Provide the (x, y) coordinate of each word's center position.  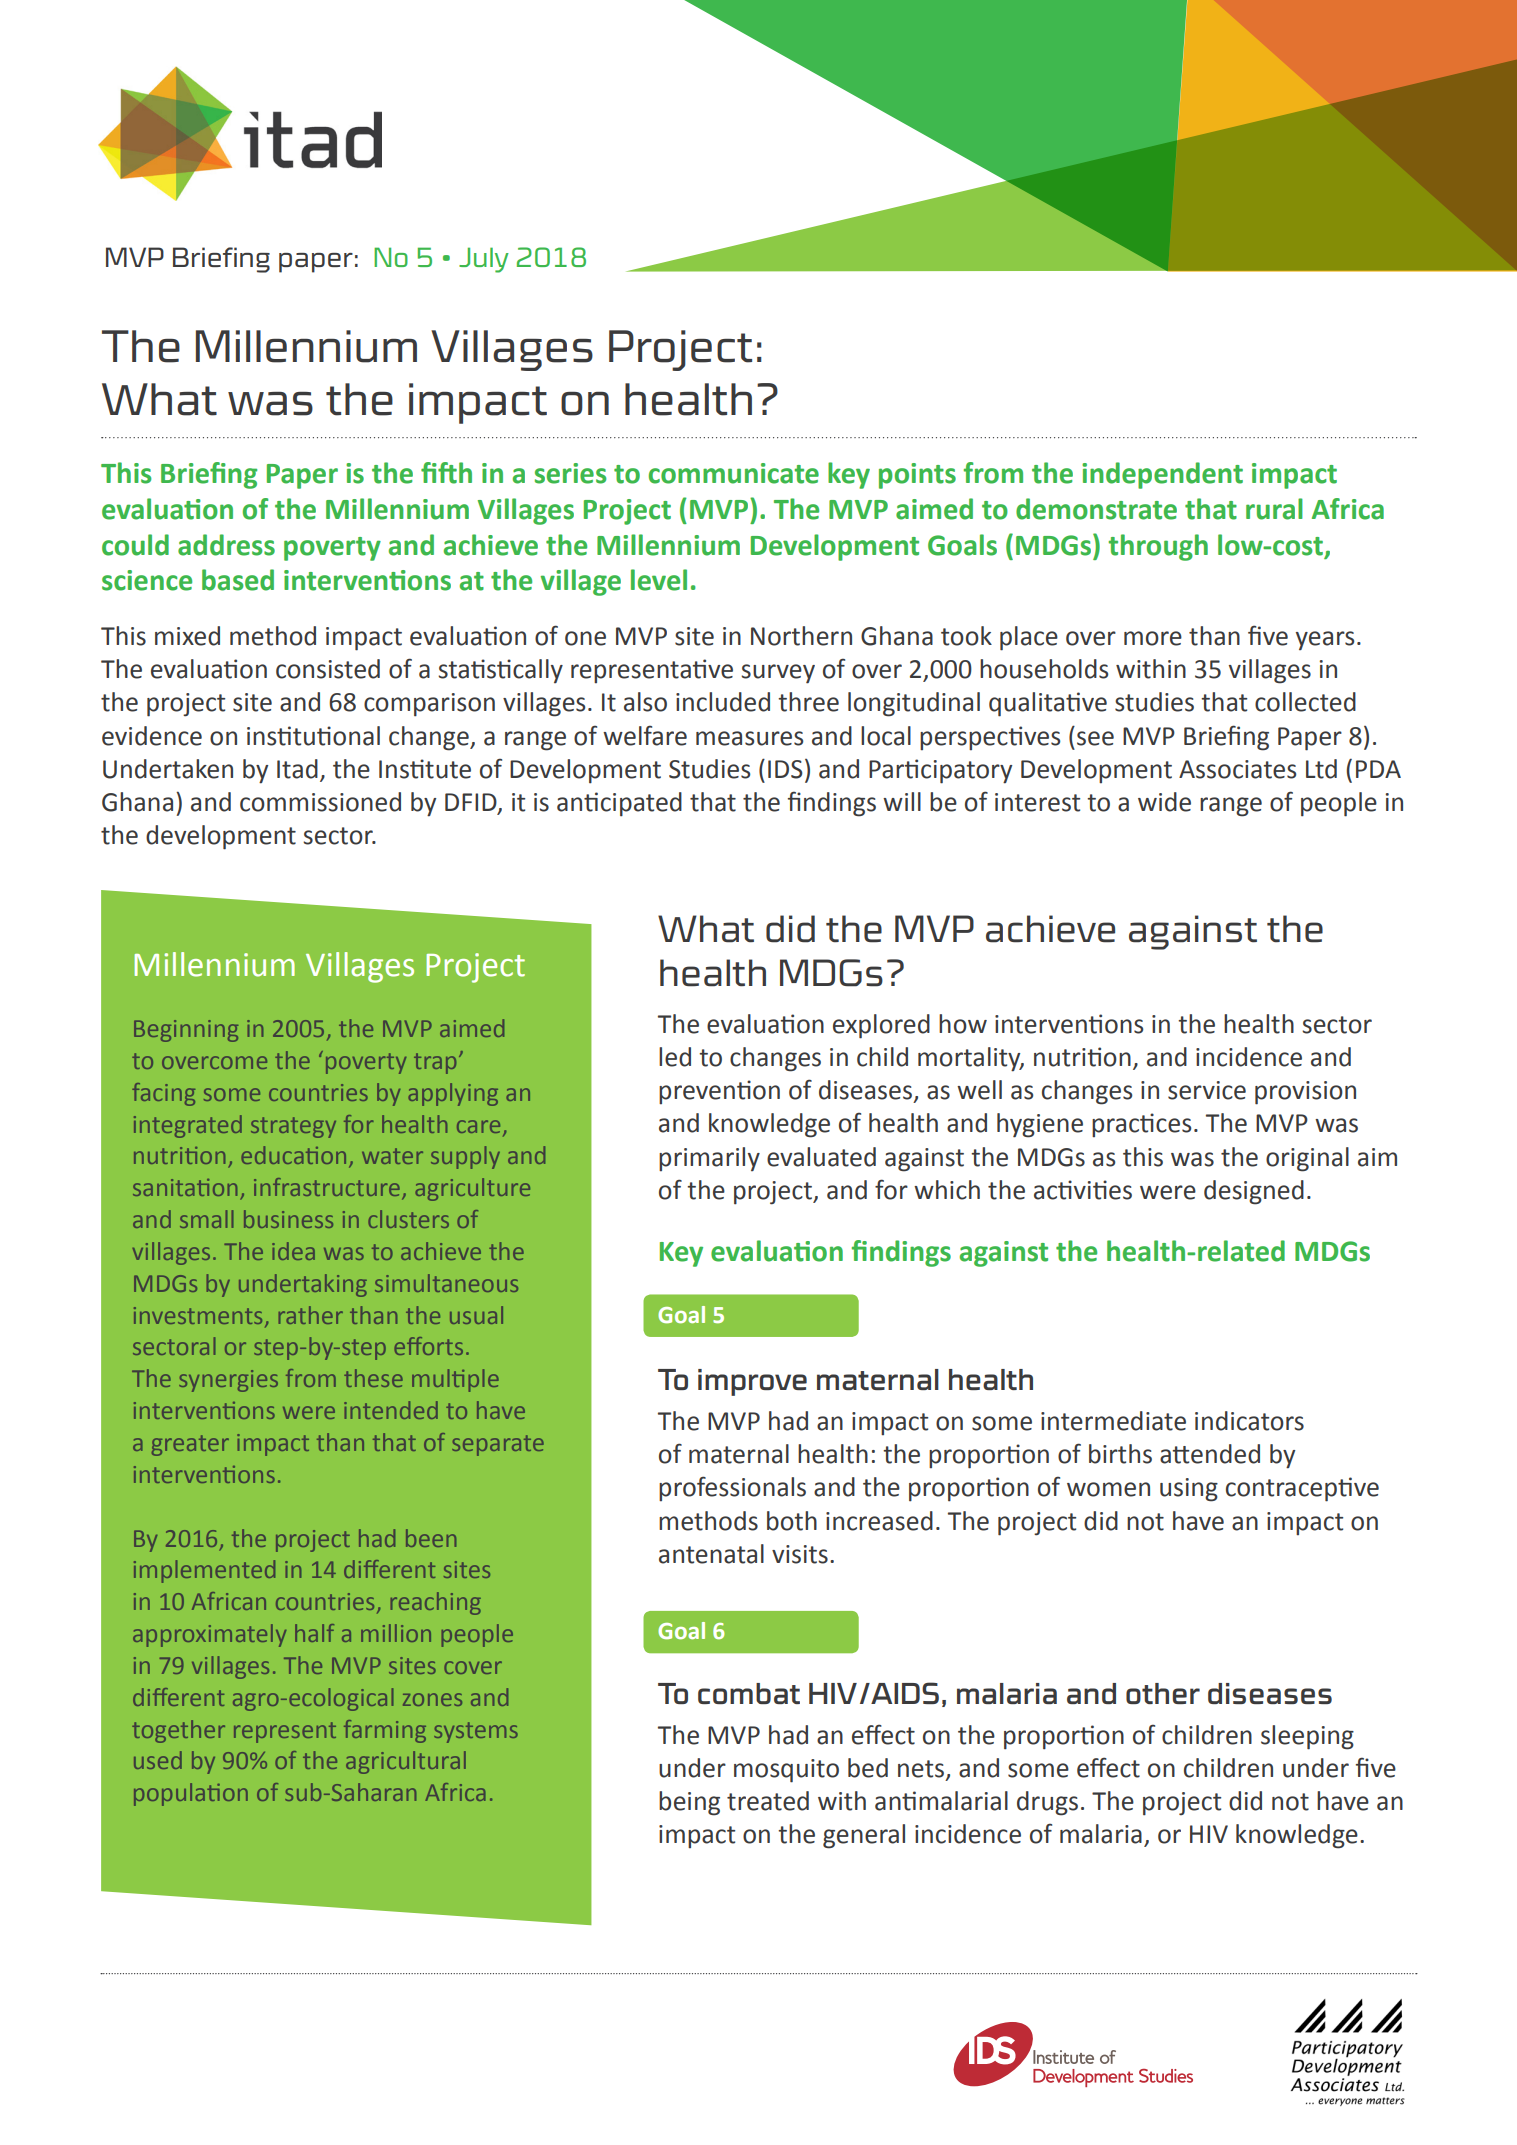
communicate (734, 473)
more (1153, 638)
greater (190, 1445)
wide (1164, 802)
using (1189, 1490)
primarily (709, 1159)
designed (1254, 1192)
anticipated (619, 804)
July (484, 260)
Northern (801, 636)
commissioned (320, 802)
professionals (732, 1488)
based (238, 580)
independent (1162, 475)
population (191, 1794)
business (288, 1219)
